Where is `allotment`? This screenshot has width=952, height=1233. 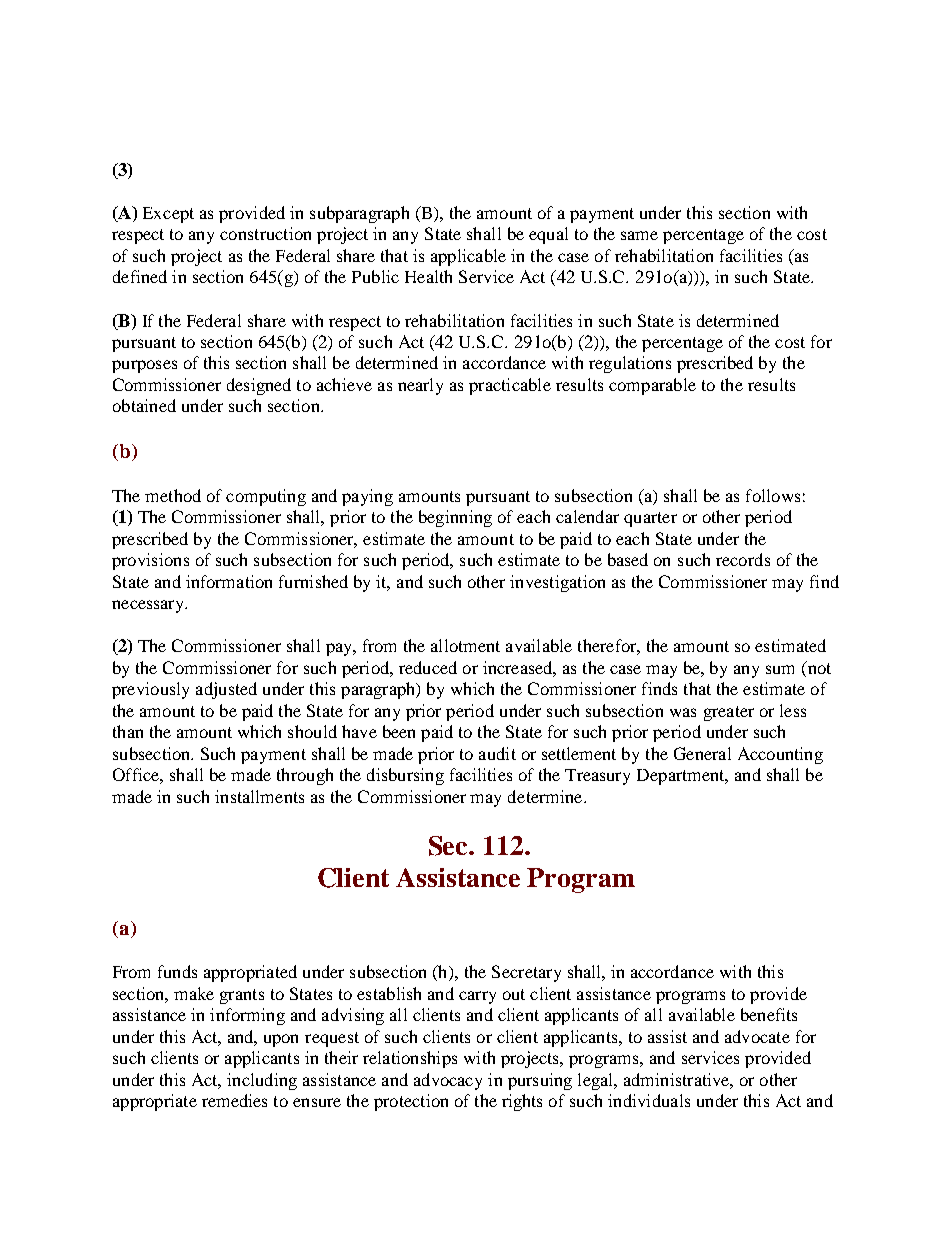 allotment is located at coordinates (465, 645).
